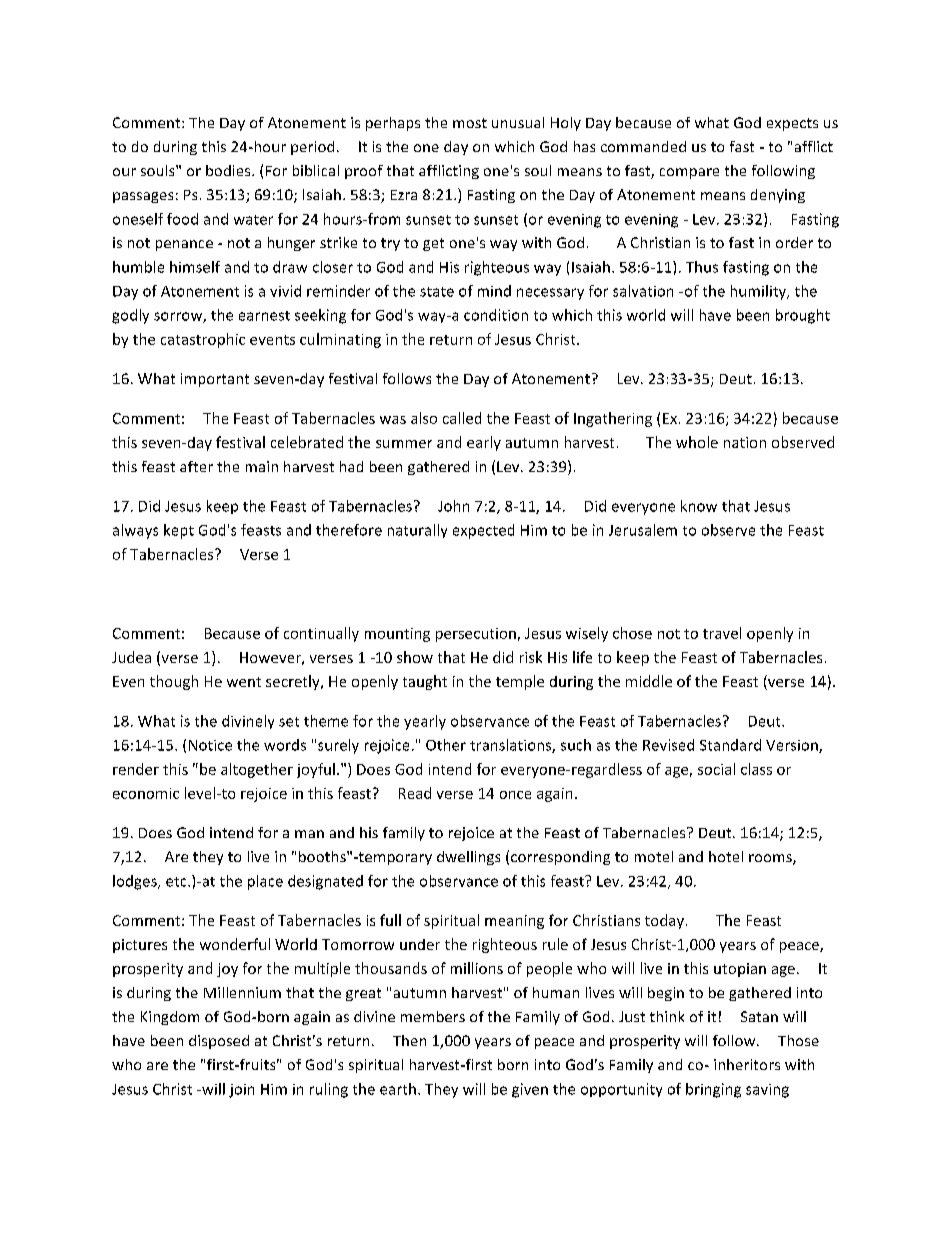  What do you see at coordinates (219, 1042) in the screenshot?
I see `disposed` at bounding box center [219, 1042].
